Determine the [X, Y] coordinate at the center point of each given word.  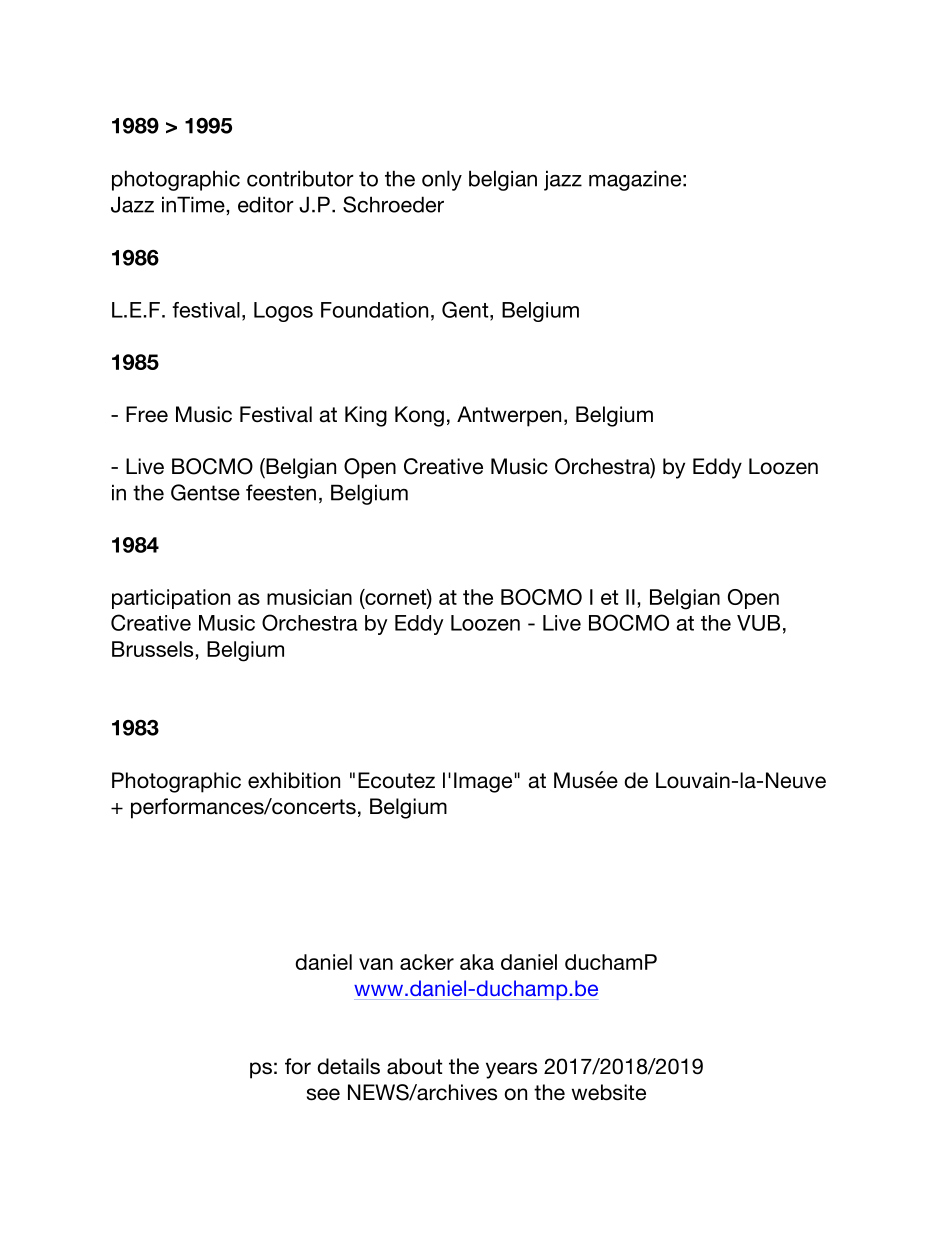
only [442, 180]
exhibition [294, 780]
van [376, 964]
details [348, 1066]
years [511, 1070]
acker [427, 962]
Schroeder [393, 204]
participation [171, 599]
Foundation [374, 310]
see [323, 1094]
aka [477, 962]
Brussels [154, 649]
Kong [419, 416]
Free [147, 414]
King [366, 416]
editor [266, 204]
